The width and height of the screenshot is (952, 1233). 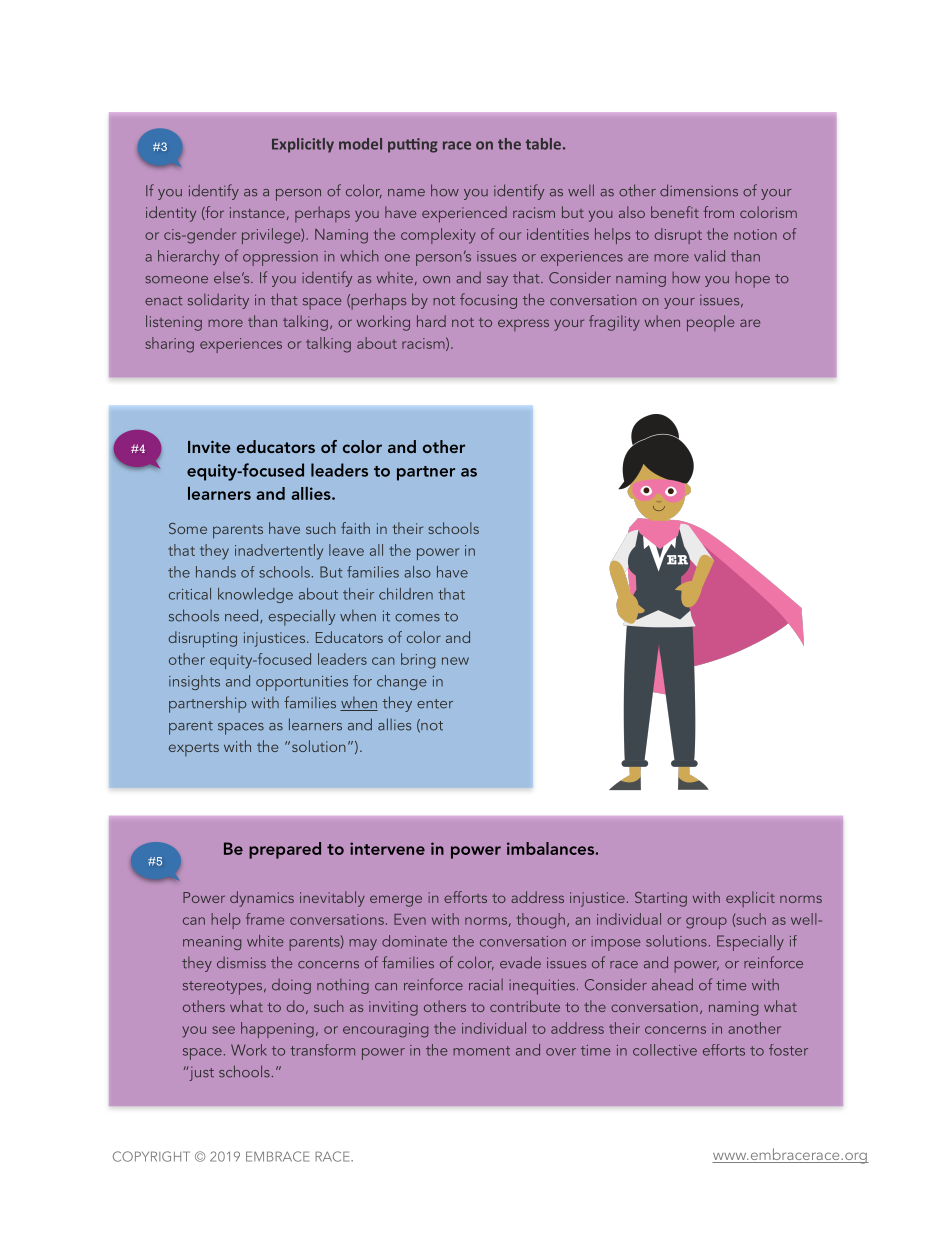 I want to click on dimensions, so click(x=699, y=190).
